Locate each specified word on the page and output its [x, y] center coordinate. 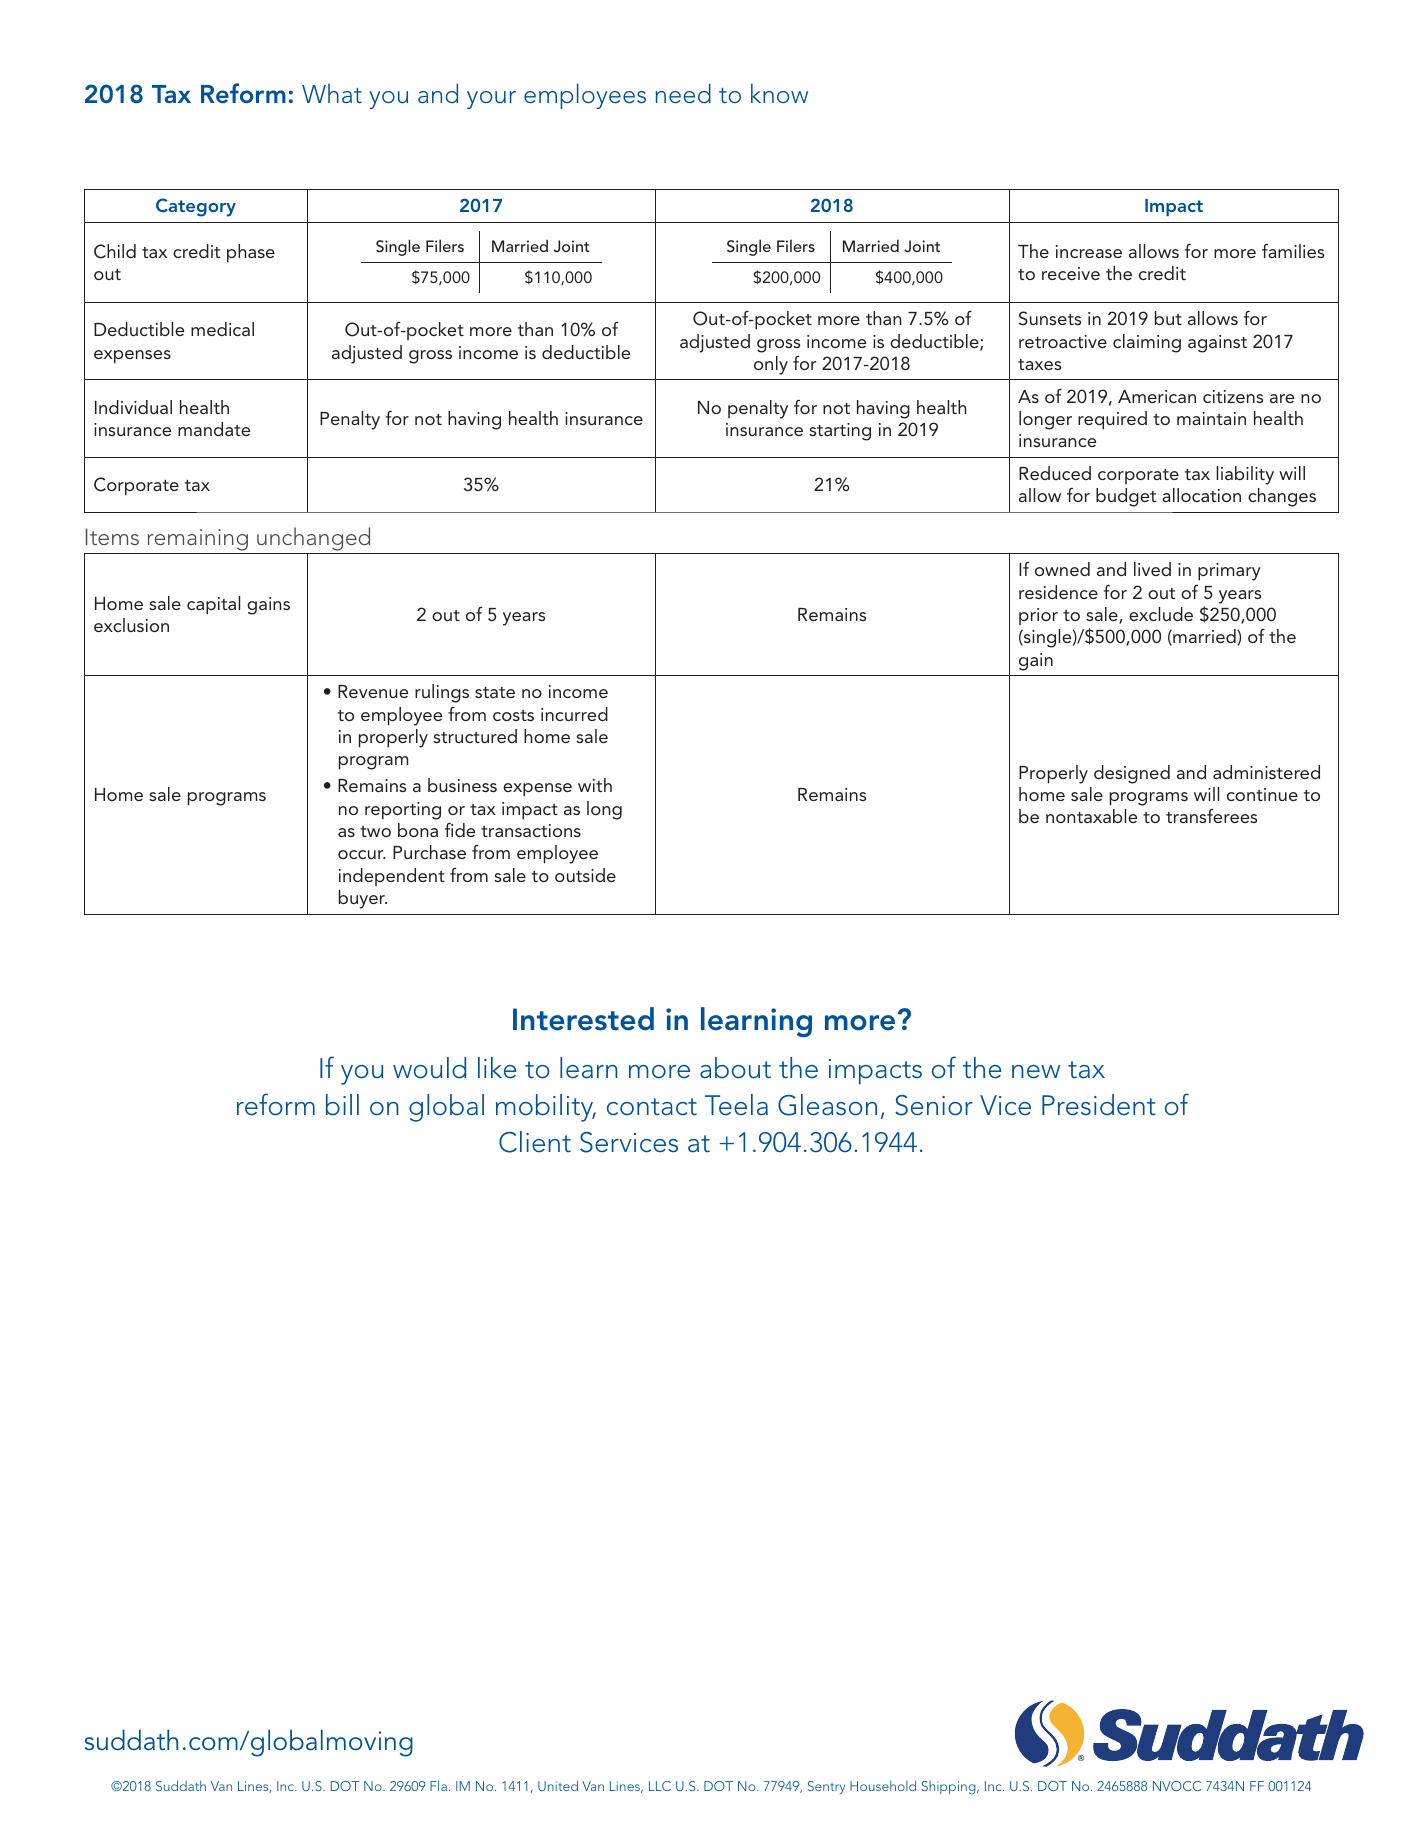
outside [585, 875]
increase [1089, 251]
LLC [660, 1786]
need [683, 93]
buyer [363, 899]
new [1036, 1072]
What [332, 93]
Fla [438, 1785]
